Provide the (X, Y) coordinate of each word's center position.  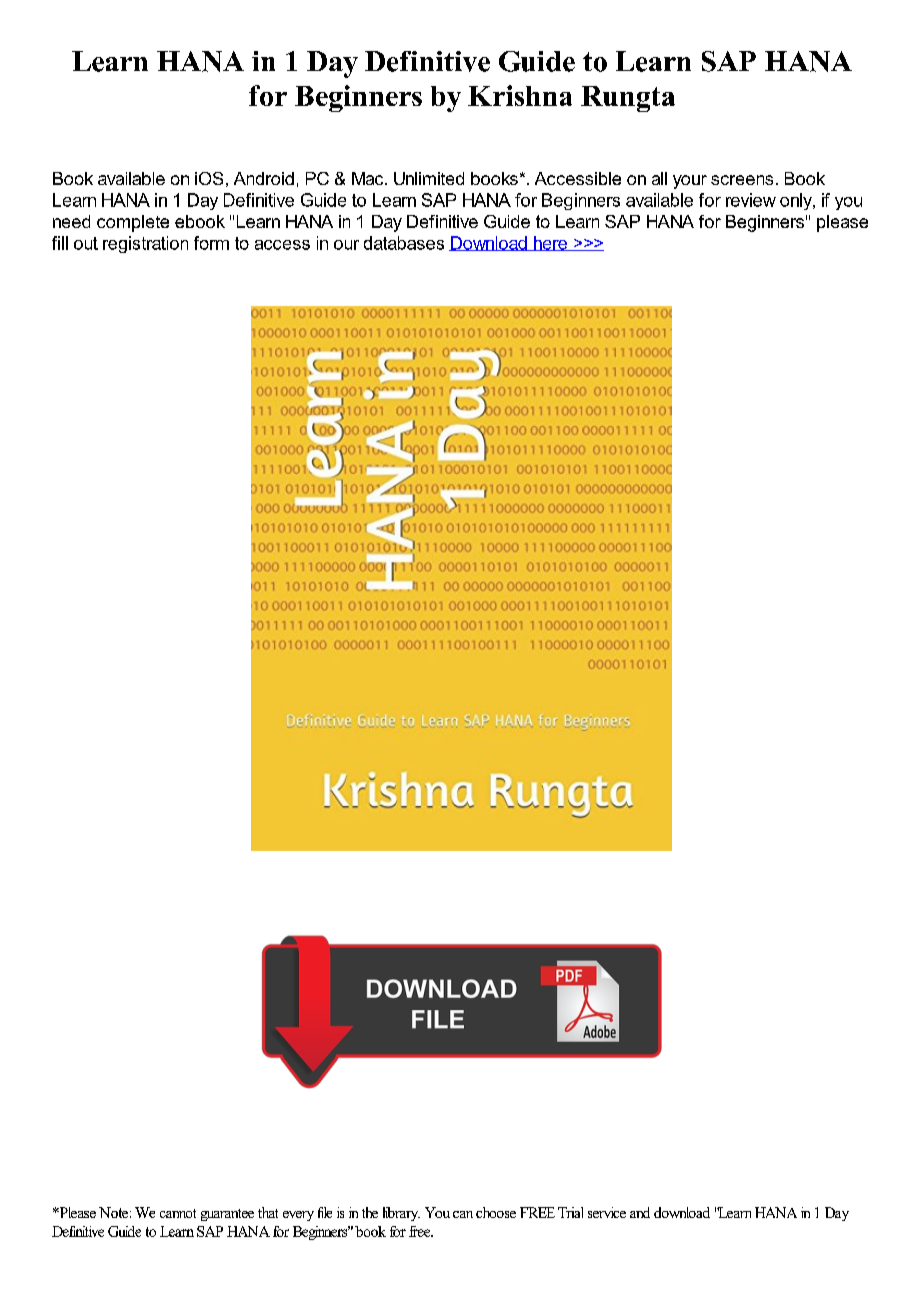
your (690, 182)
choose (496, 1212)
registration (145, 244)
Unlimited (429, 178)
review (751, 200)
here (550, 243)
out (86, 243)
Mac (369, 178)
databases (404, 243)
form (211, 243)
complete (133, 223)
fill (60, 243)
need (71, 221)
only (797, 201)
